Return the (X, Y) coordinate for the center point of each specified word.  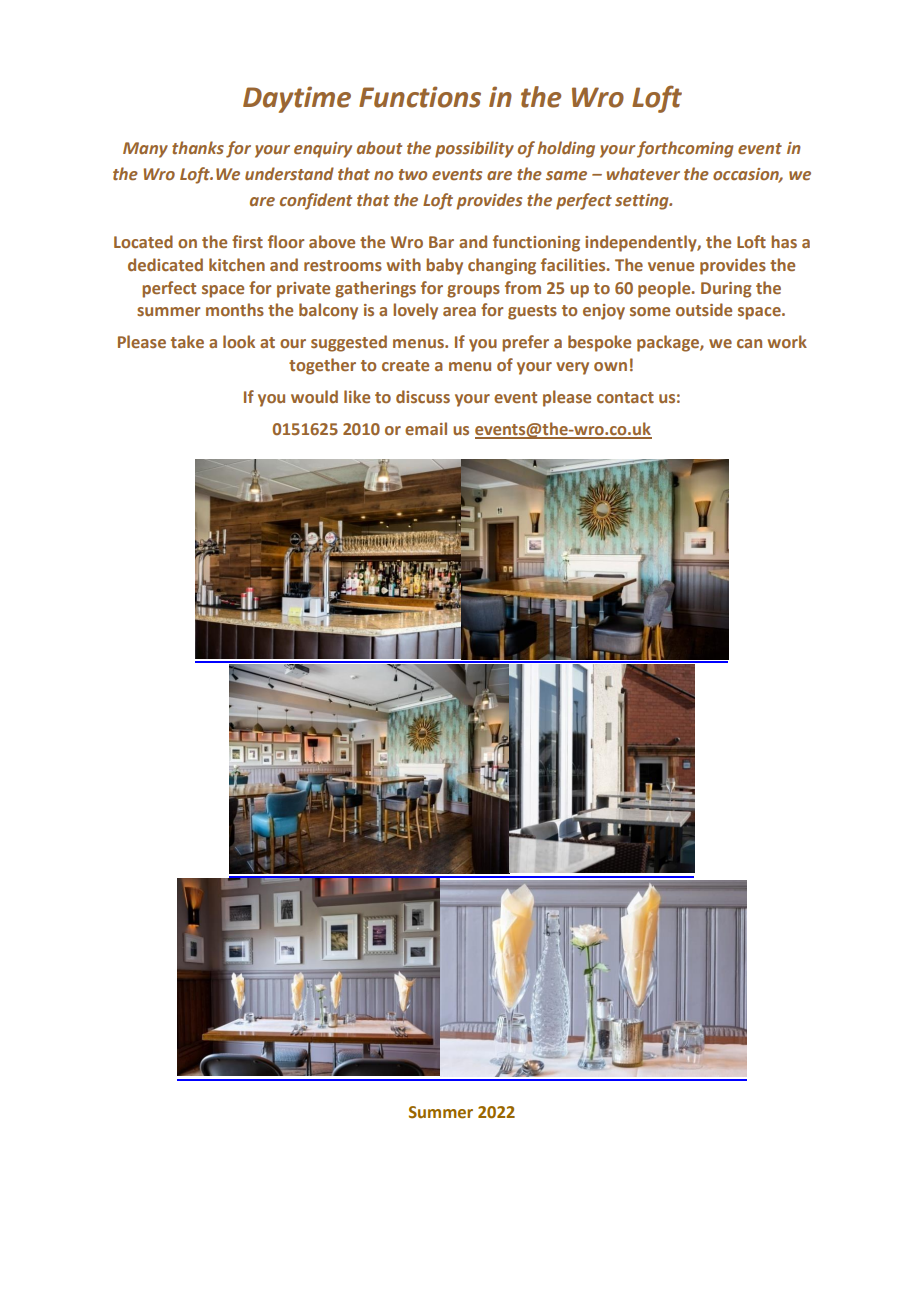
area (459, 311)
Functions (420, 97)
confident (316, 201)
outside (704, 309)
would (314, 396)
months (235, 309)
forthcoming (685, 149)
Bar (441, 242)
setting (643, 202)
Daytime (297, 99)
